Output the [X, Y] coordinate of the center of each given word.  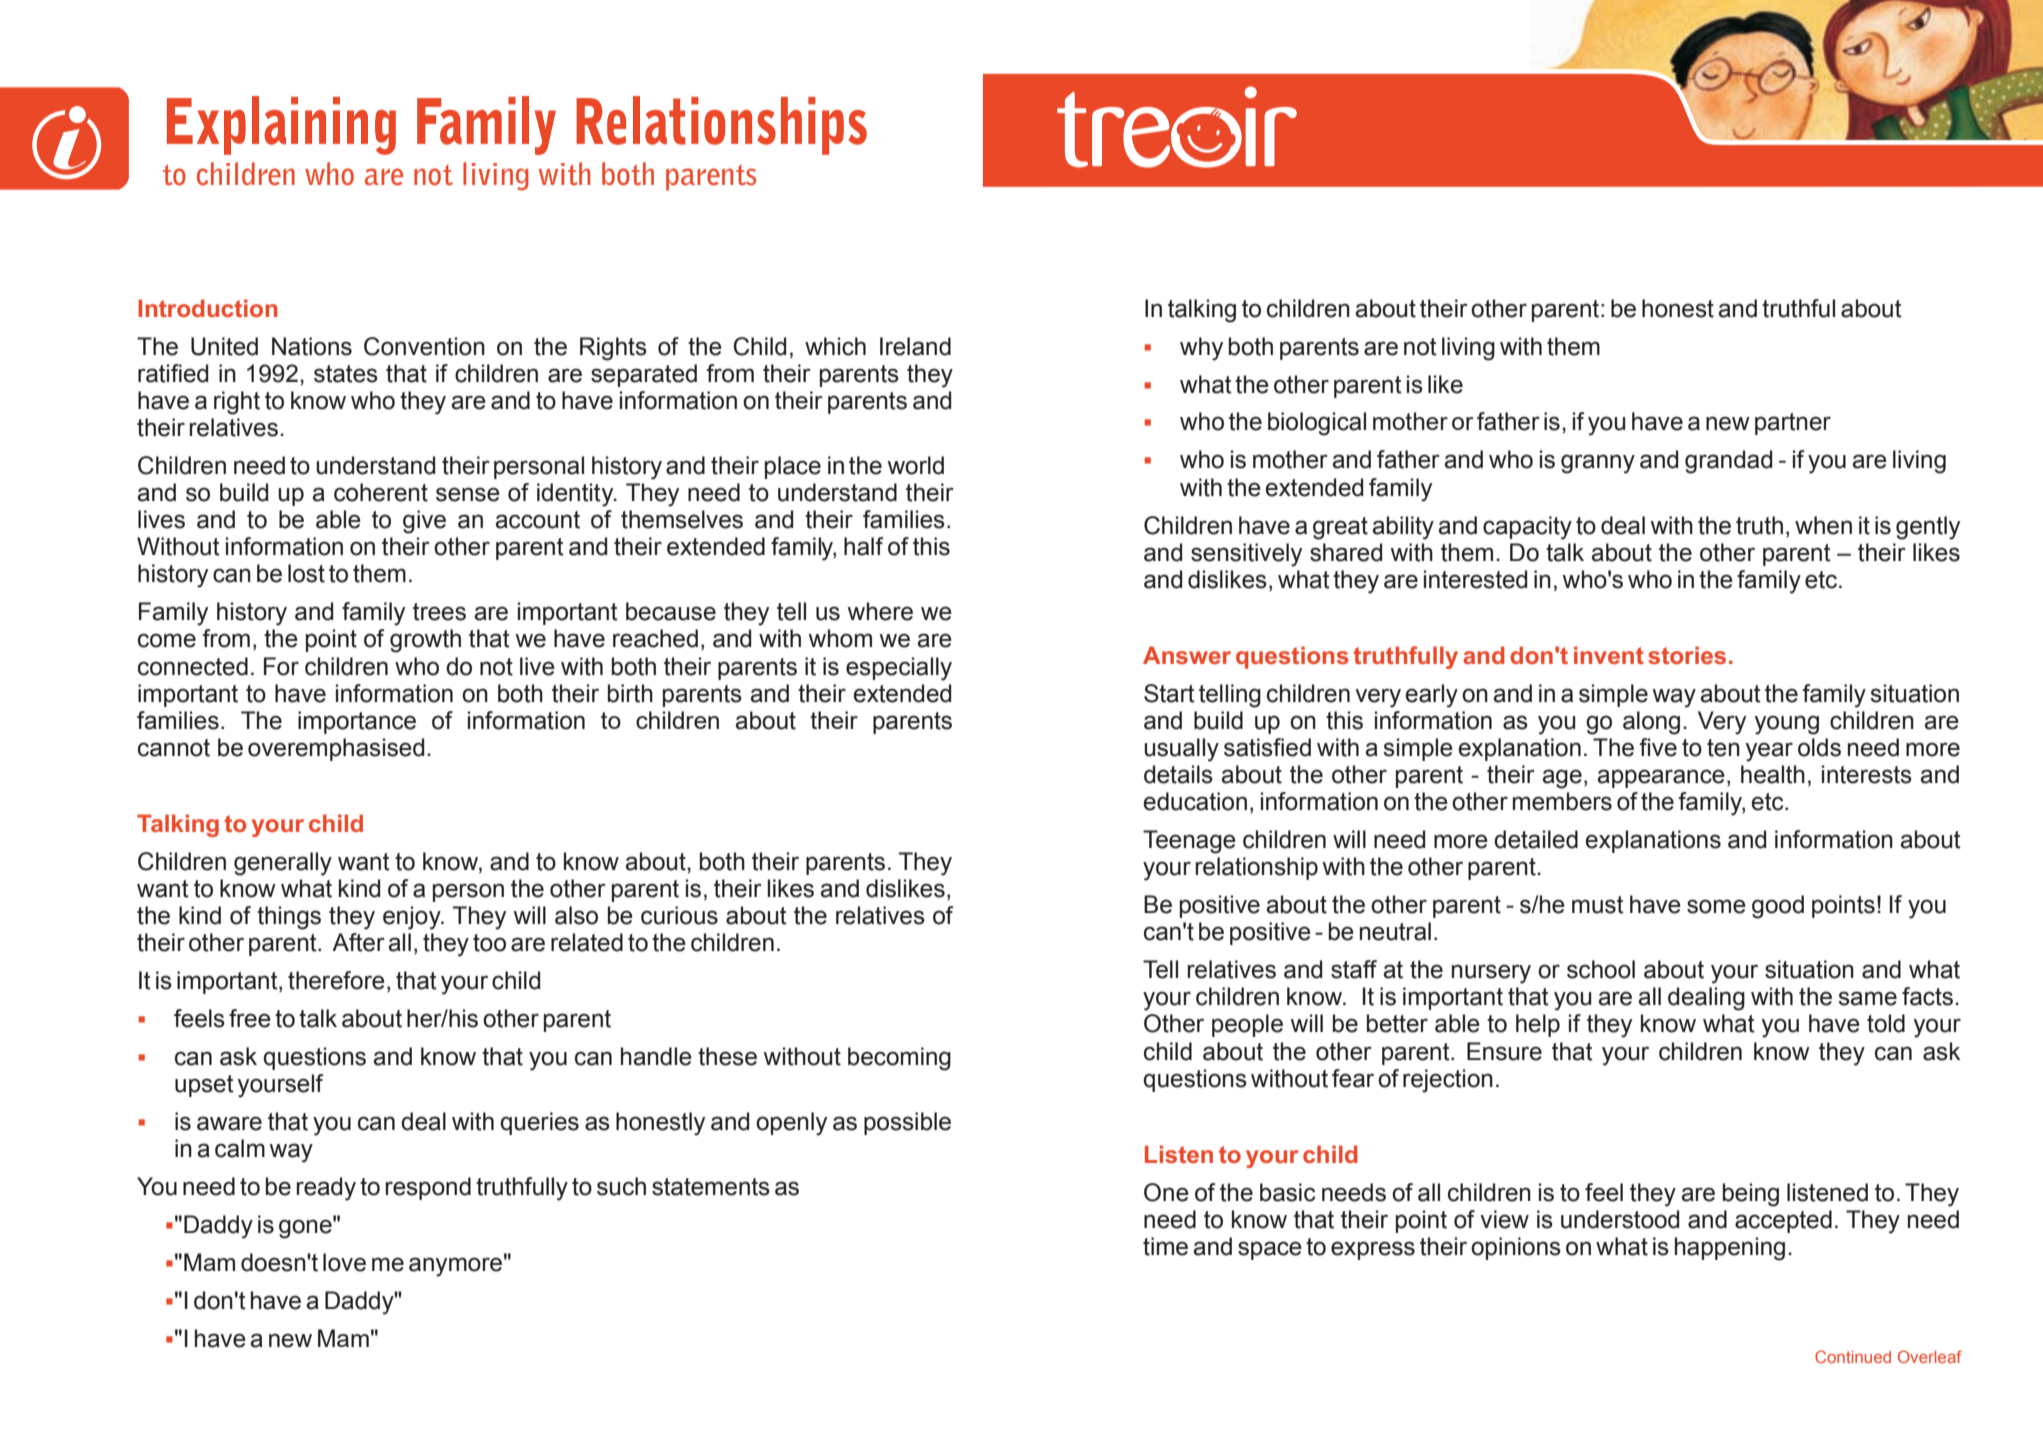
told [1886, 1023]
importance [357, 722]
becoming [899, 1059]
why [1201, 349]
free [250, 1018]
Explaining [281, 125]
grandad [1728, 462]
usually [1181, 750]
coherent [381, 492]
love [344, 1262]
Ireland [915, 346]
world [916, 465]
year [1769, 752]
